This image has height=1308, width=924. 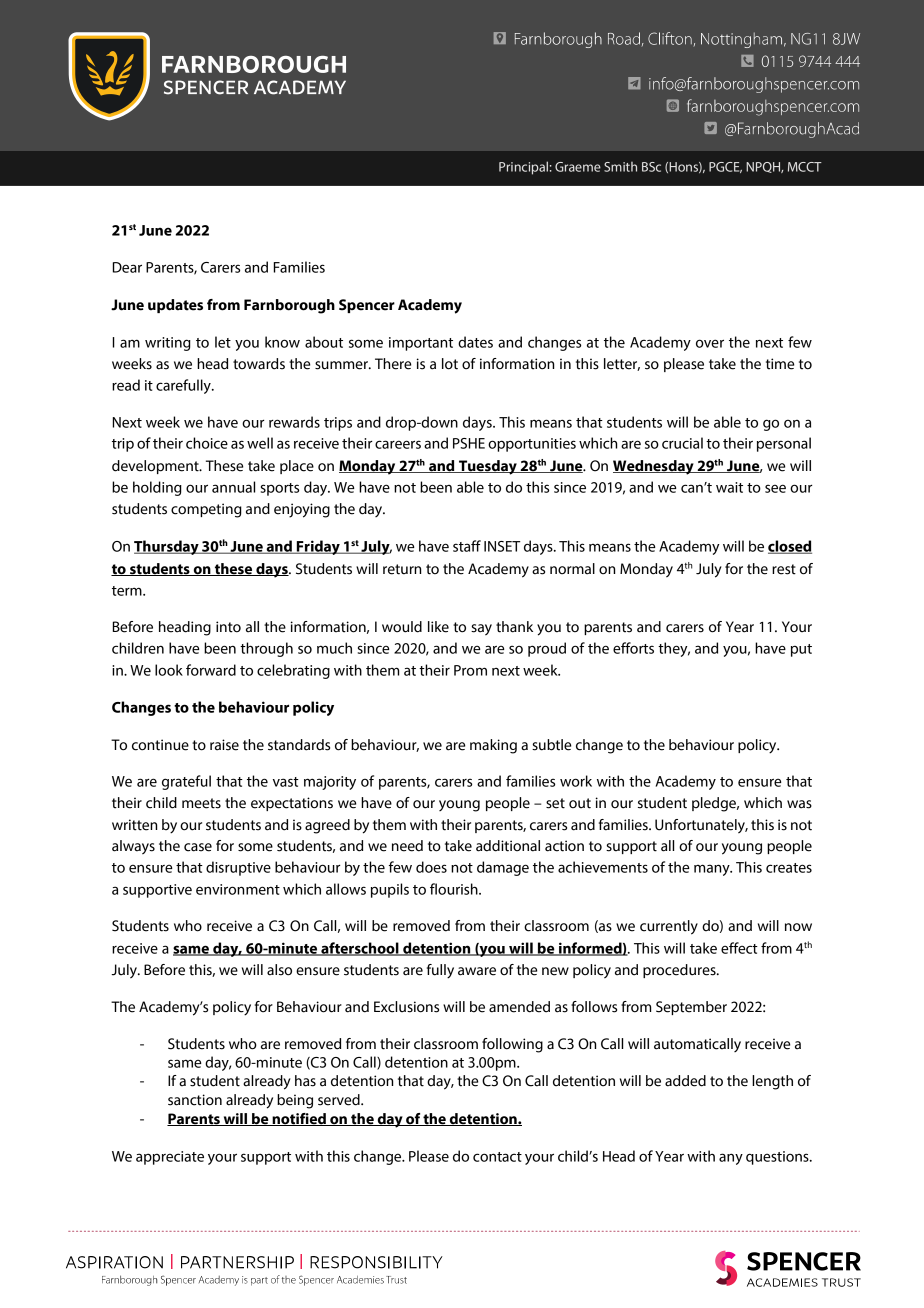 I want to click on Dear, so click(x=127, y=267).
